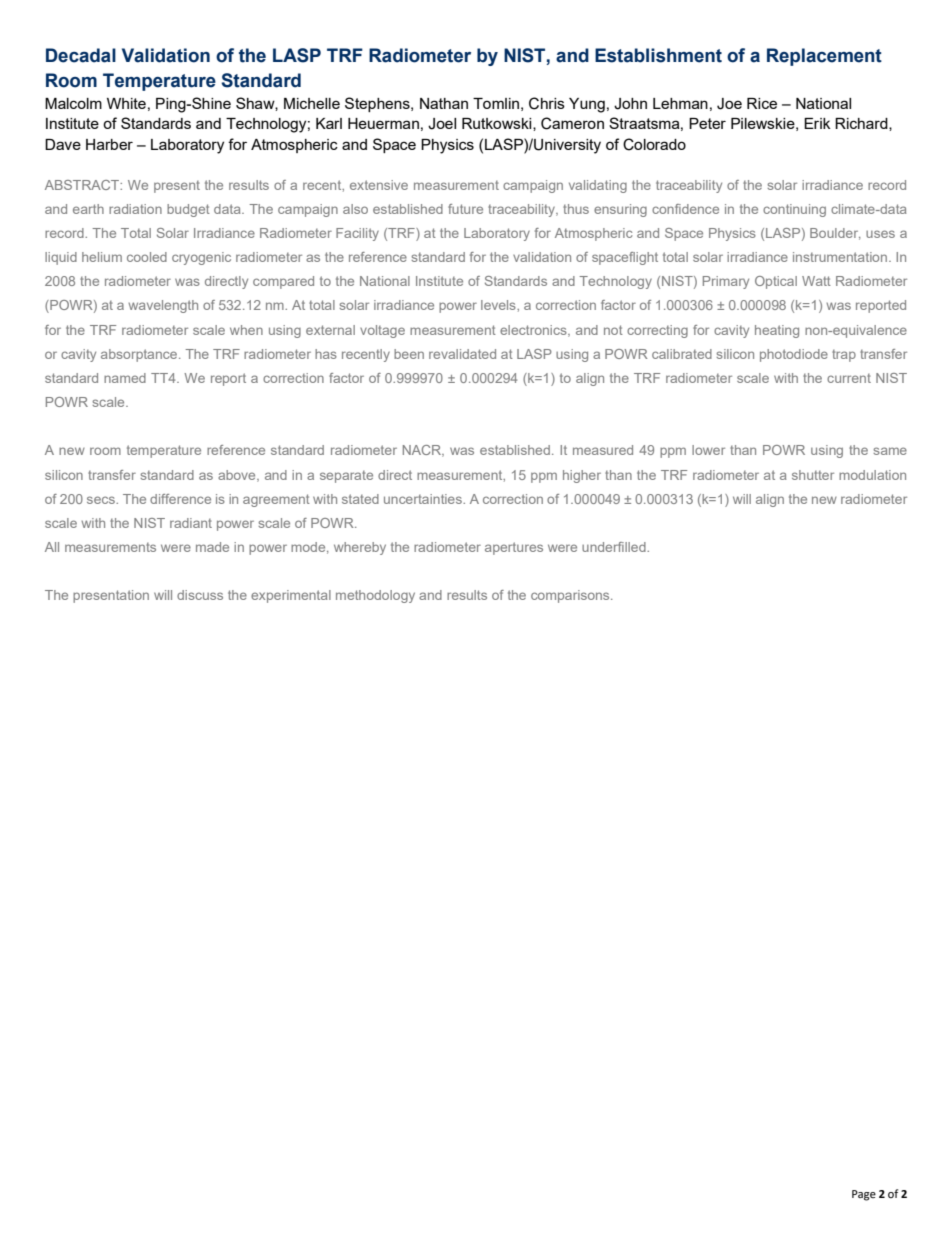 This screenshot has width=952, height=1233. What do you see at coordinates (496, 103) in the screenshot?
I see `Tomlin` at bounding box center [496, 103].
